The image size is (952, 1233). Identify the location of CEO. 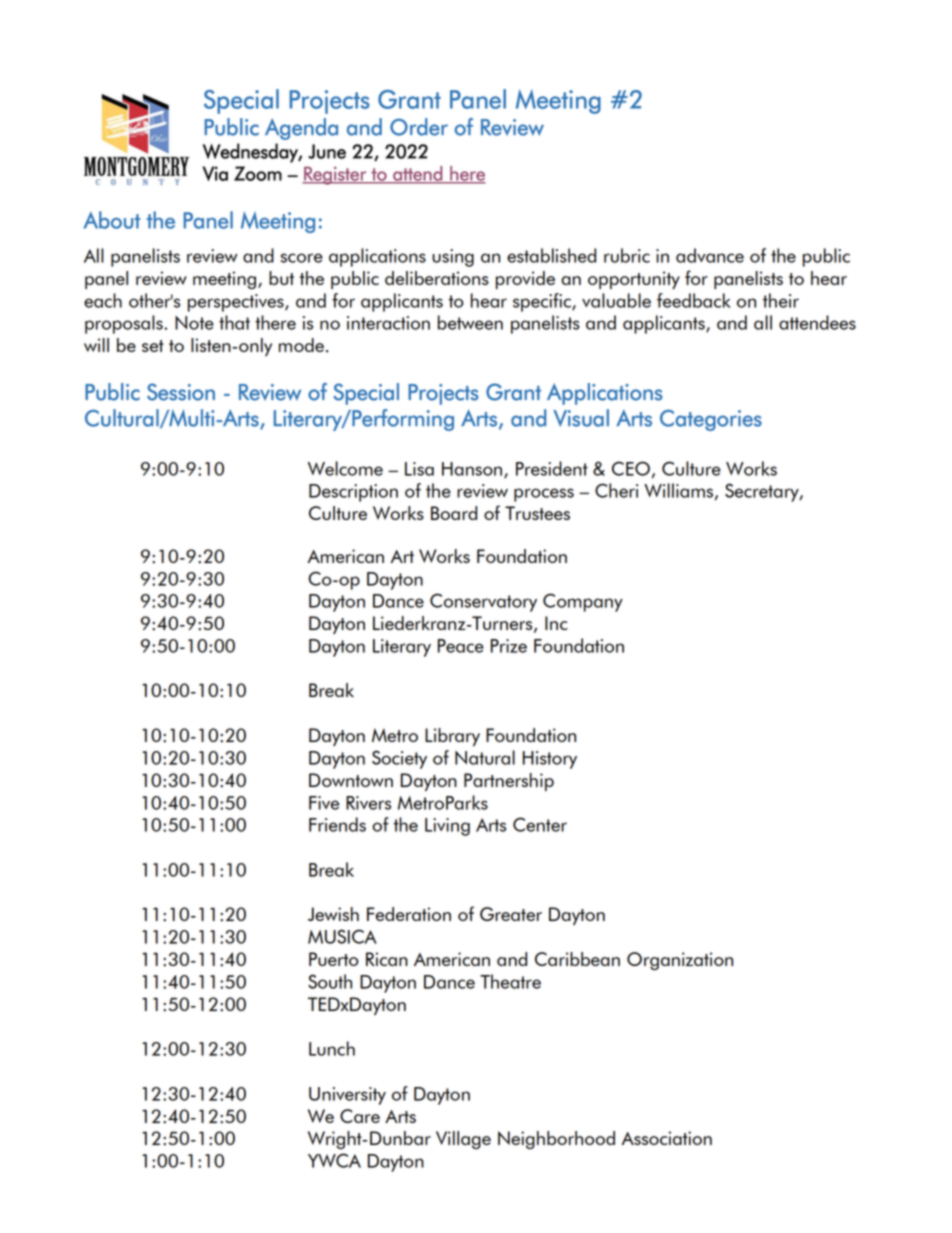
(631, 468).
